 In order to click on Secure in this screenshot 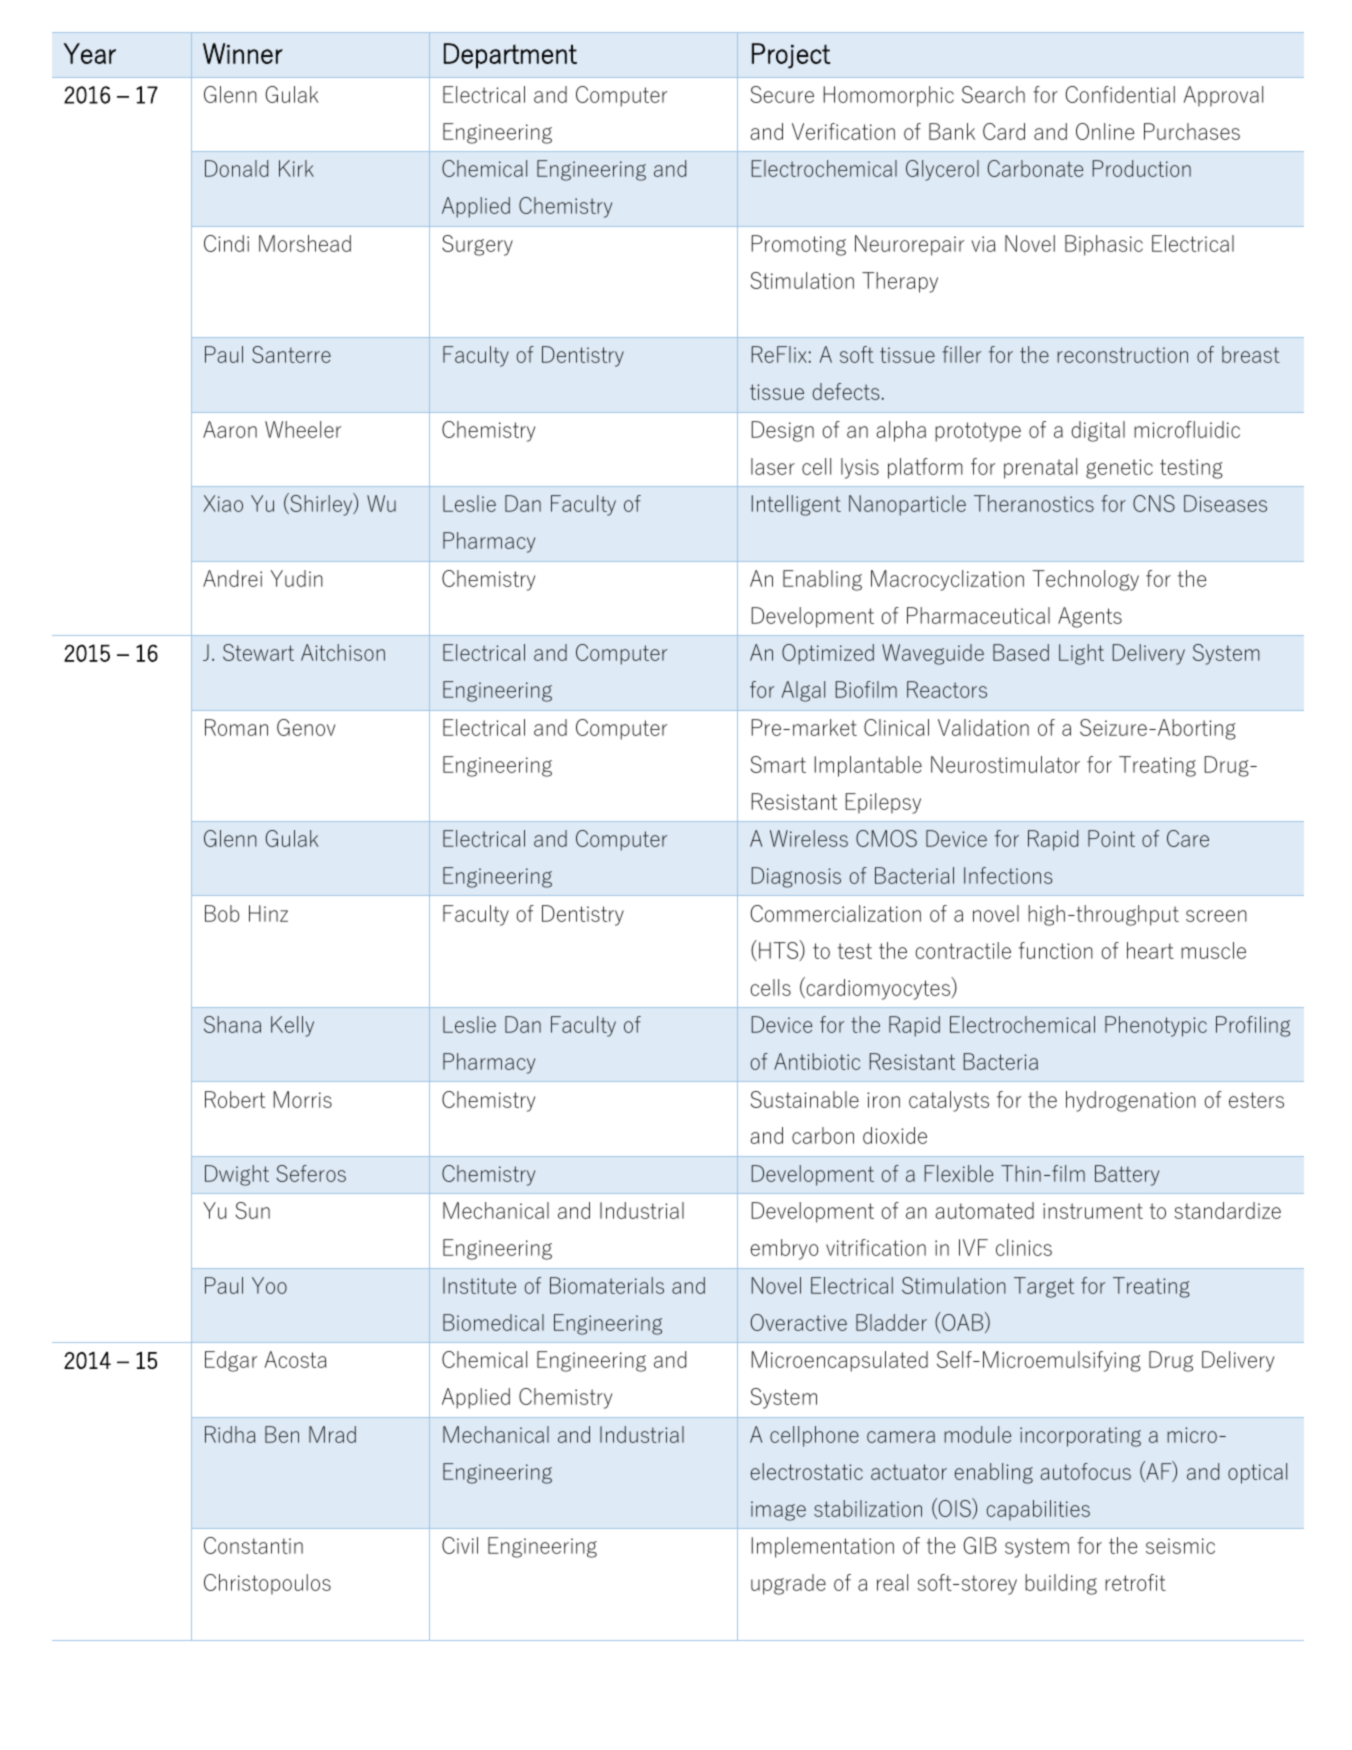, I will do `click(782, 94)`.
